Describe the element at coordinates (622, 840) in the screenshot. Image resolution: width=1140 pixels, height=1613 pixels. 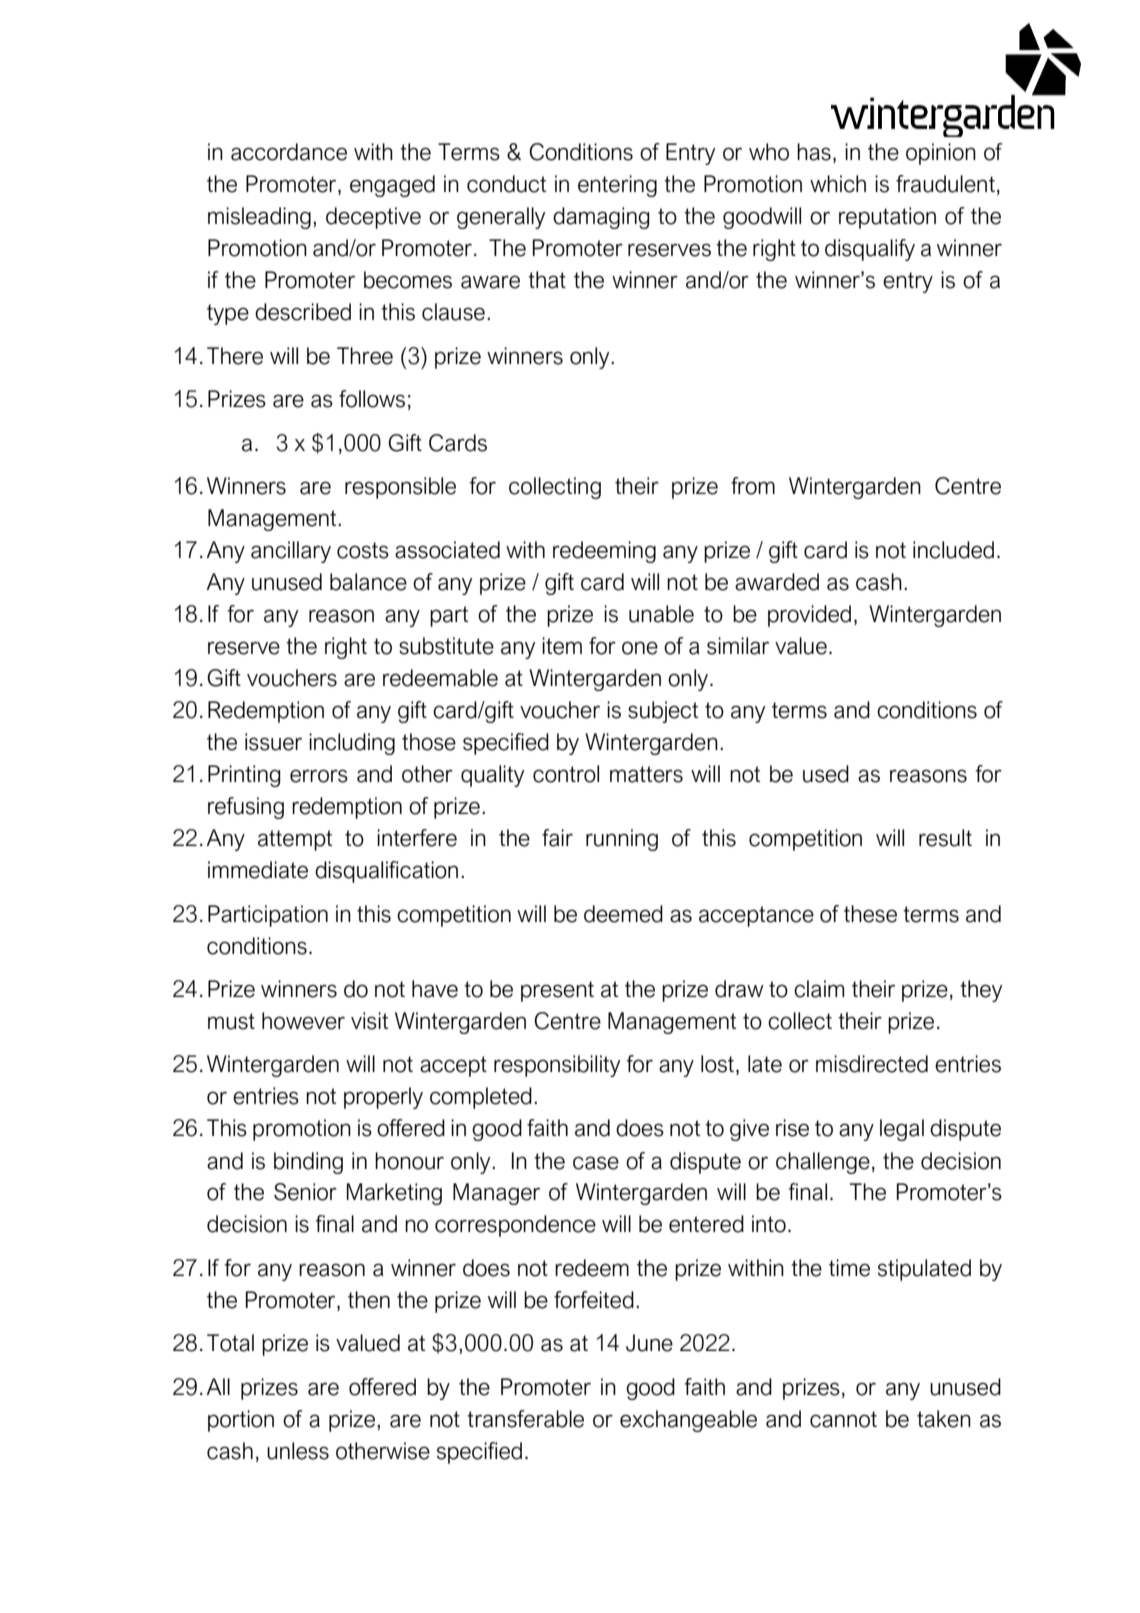
I see `running` at that location.
